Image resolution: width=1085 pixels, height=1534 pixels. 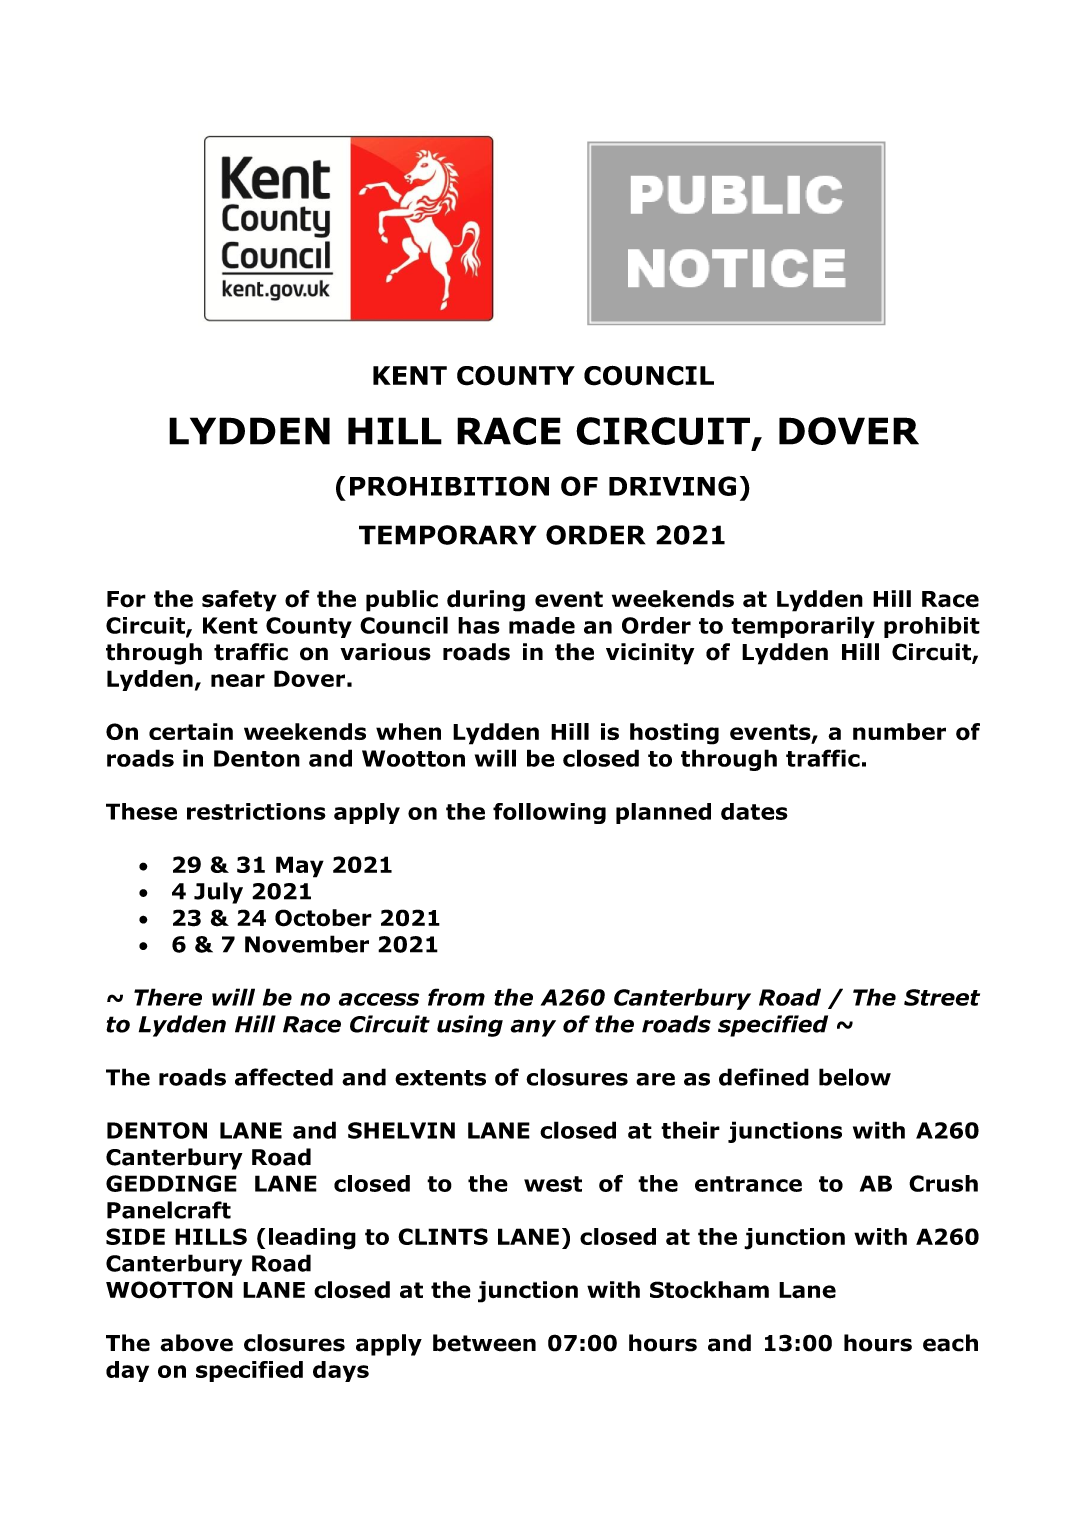 I want to click on between, so click(x=484, y=1343).
